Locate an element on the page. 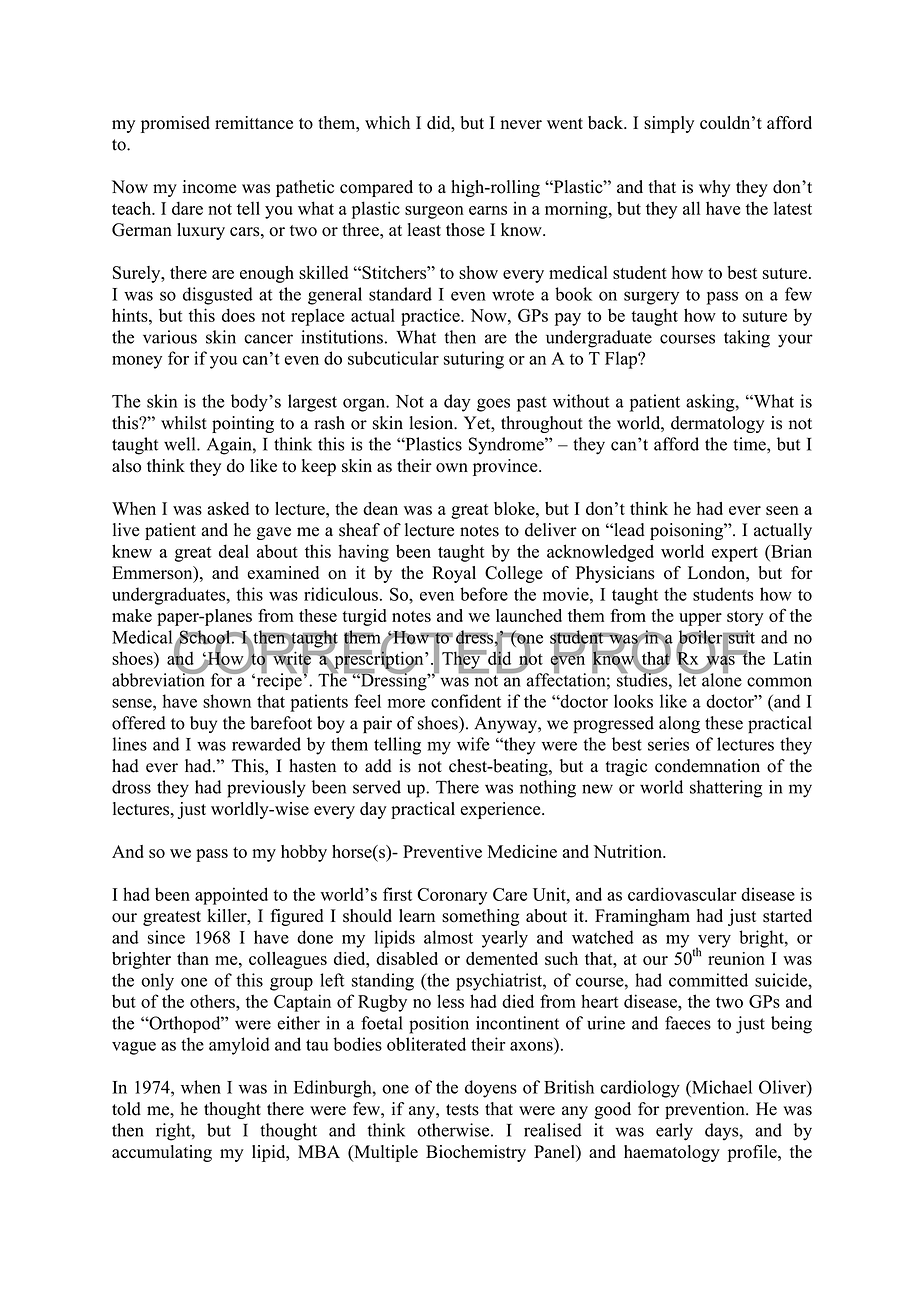 This document has height=1308, width=924. almost is located at coordinates (448, 937).
